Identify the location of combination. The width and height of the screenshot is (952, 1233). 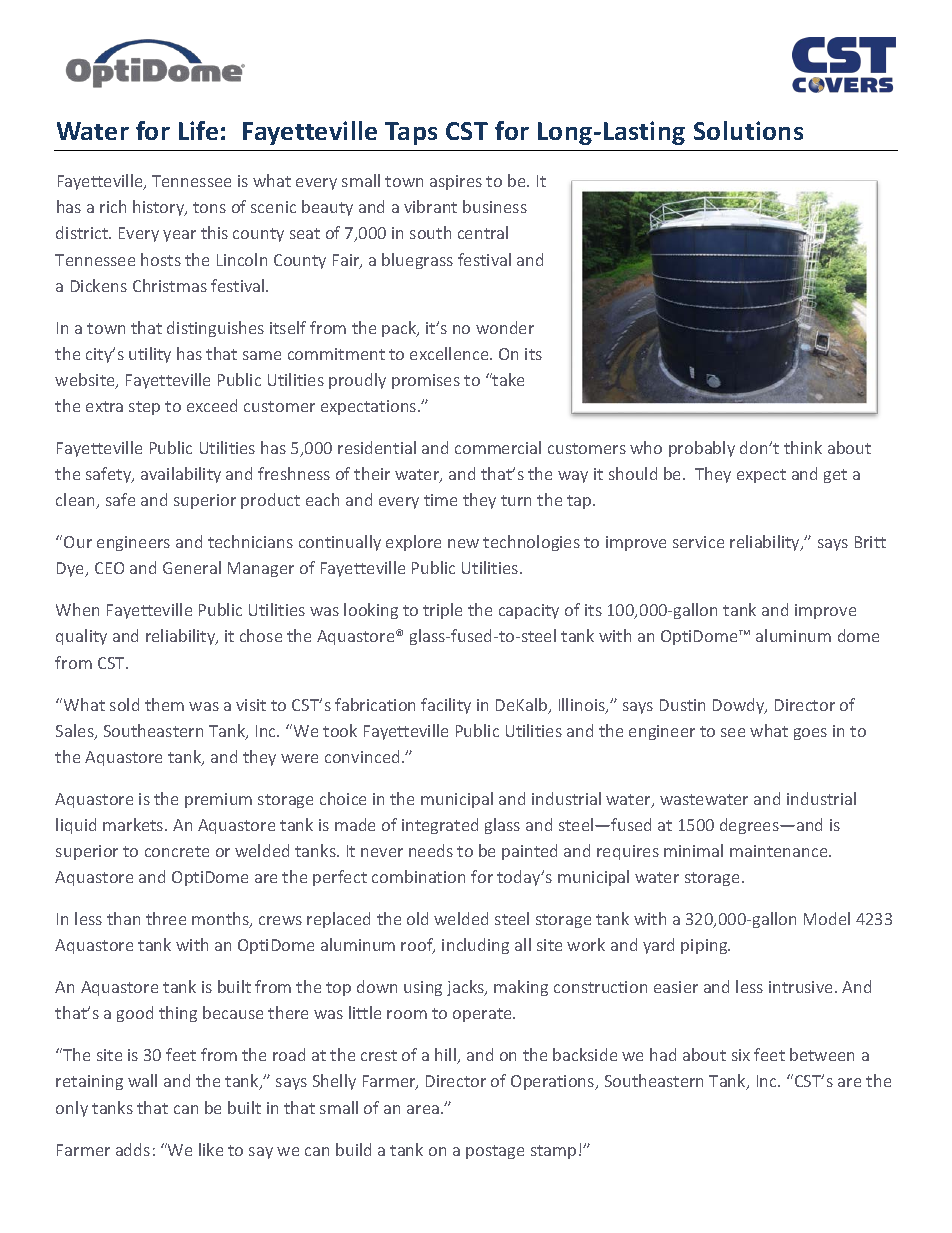
(418, 876).
